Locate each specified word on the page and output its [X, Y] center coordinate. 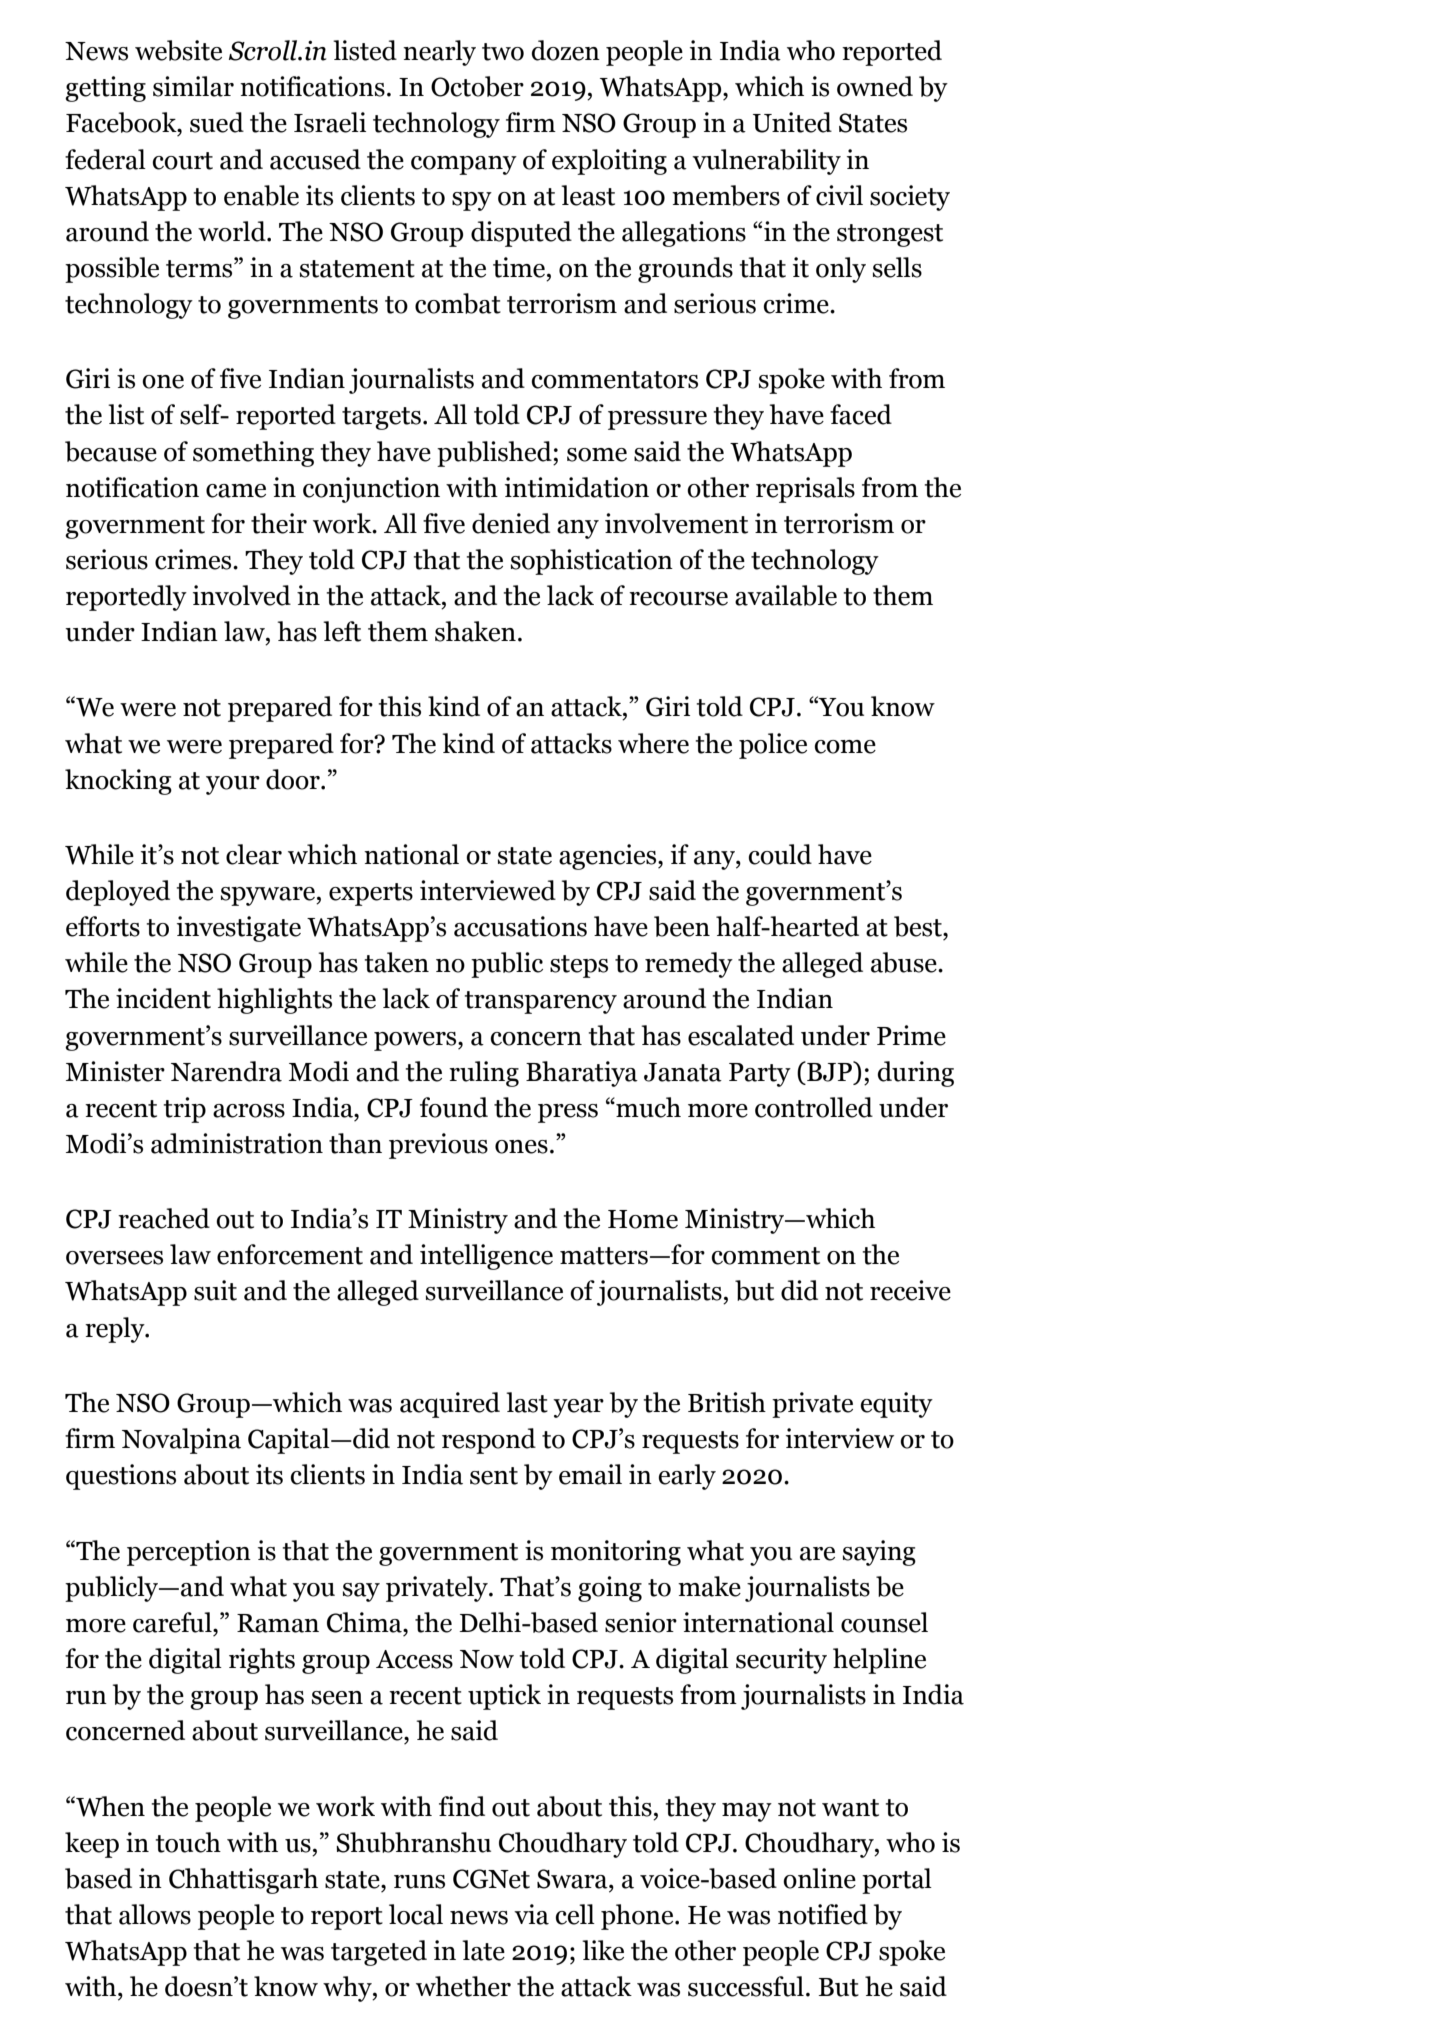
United [792, 122]
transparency [541, 1002]
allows [155, 1914]
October [477, 86]
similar [193, 86]
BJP [830, 1072]
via [531, 1914]
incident [163, 998]
